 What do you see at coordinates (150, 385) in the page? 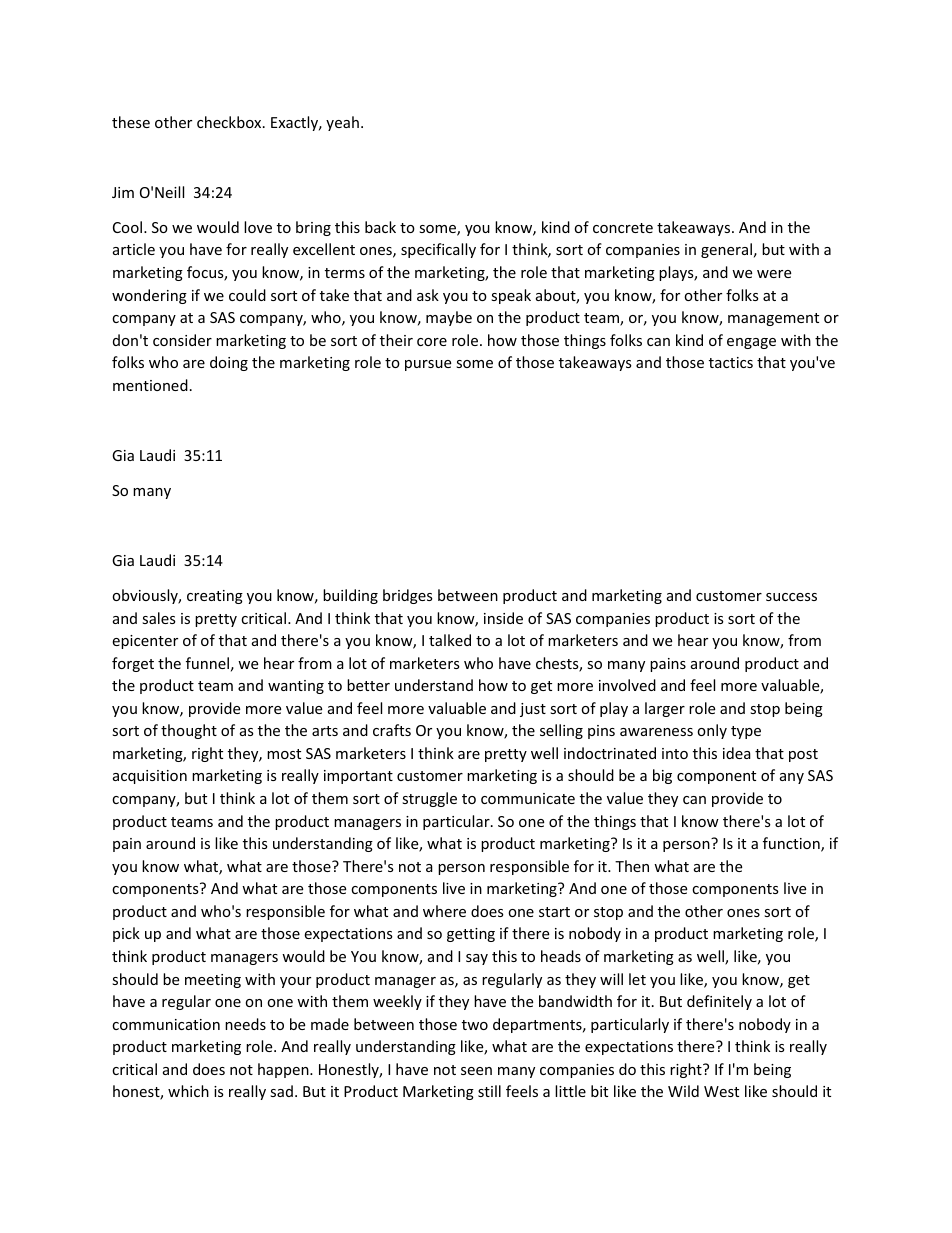
I see `mentioned` at bounding box center [150, 385].
